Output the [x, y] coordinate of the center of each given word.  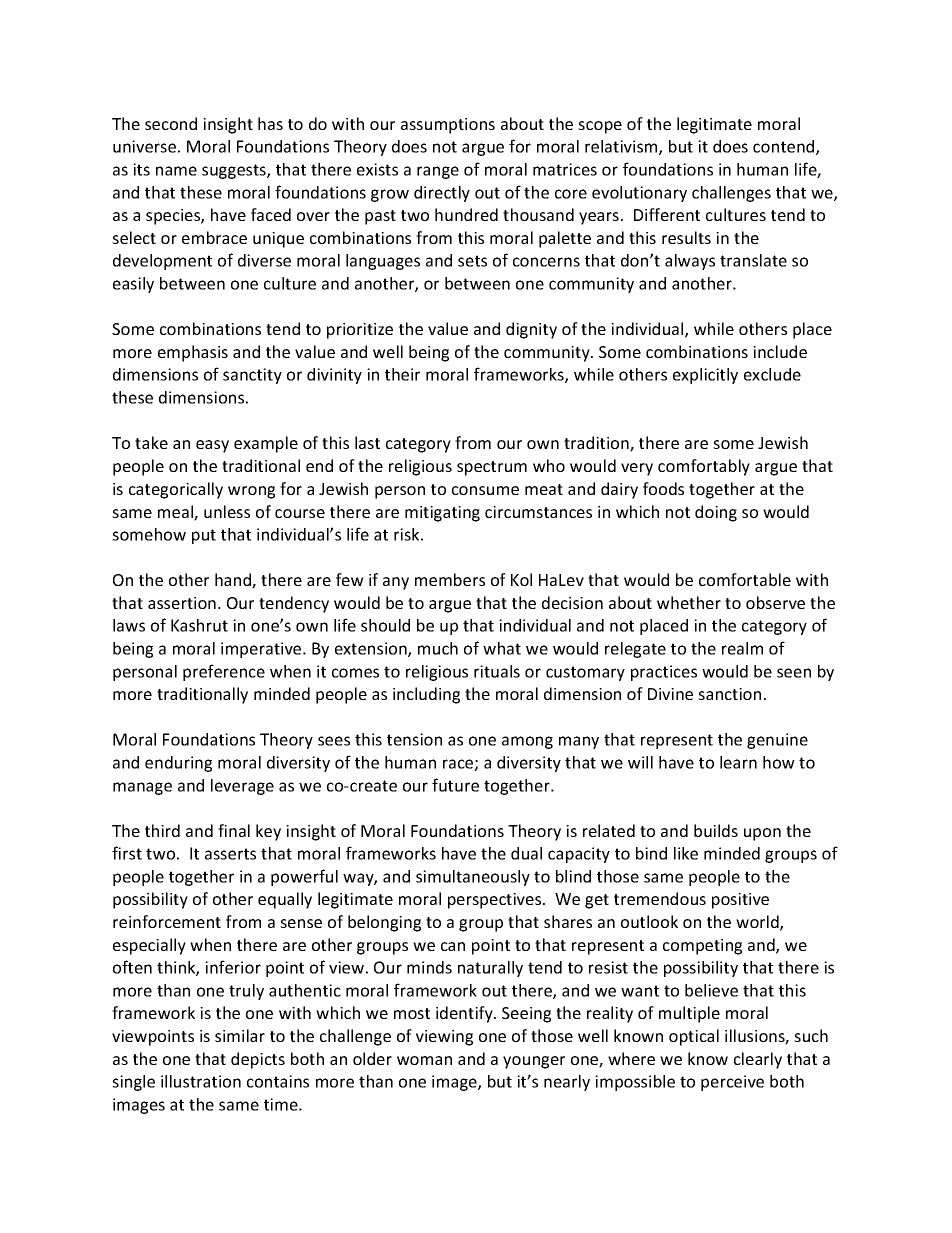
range [438, 172]
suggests [235, 171]
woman [424, 1060]
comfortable [745, 579]
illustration [201, 1081]
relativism [622, 147]
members [450, 579]
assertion [182, 603]
